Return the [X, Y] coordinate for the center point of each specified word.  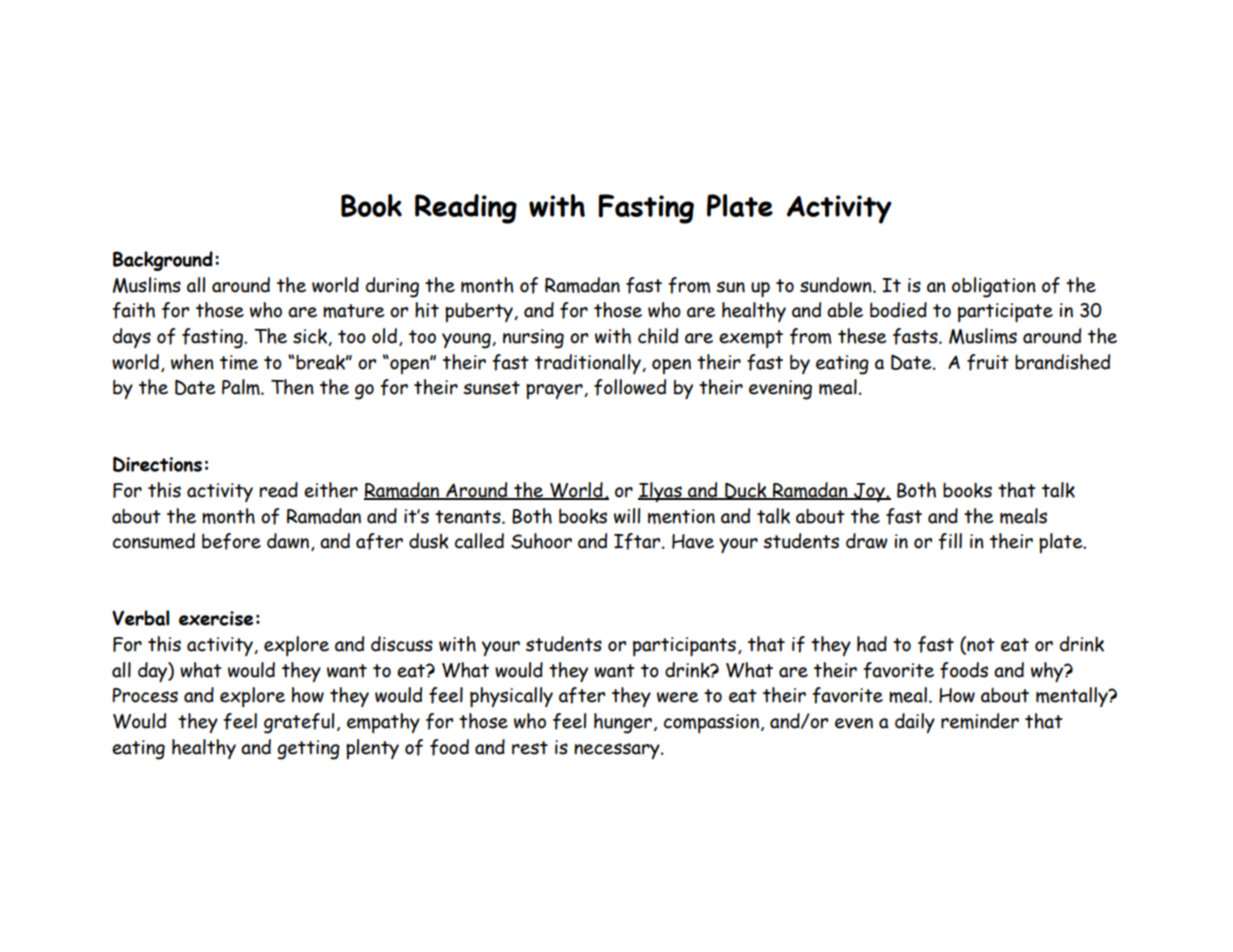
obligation [994, 287]
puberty [480, 312]
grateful [299, 723]
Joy [869, 492]
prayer [555, 391]
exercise [216, 618]
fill [950, 541]
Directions [157, 464]
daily [915, 723]
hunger [623, 723]
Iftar [638, 541]
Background [163, 261]
